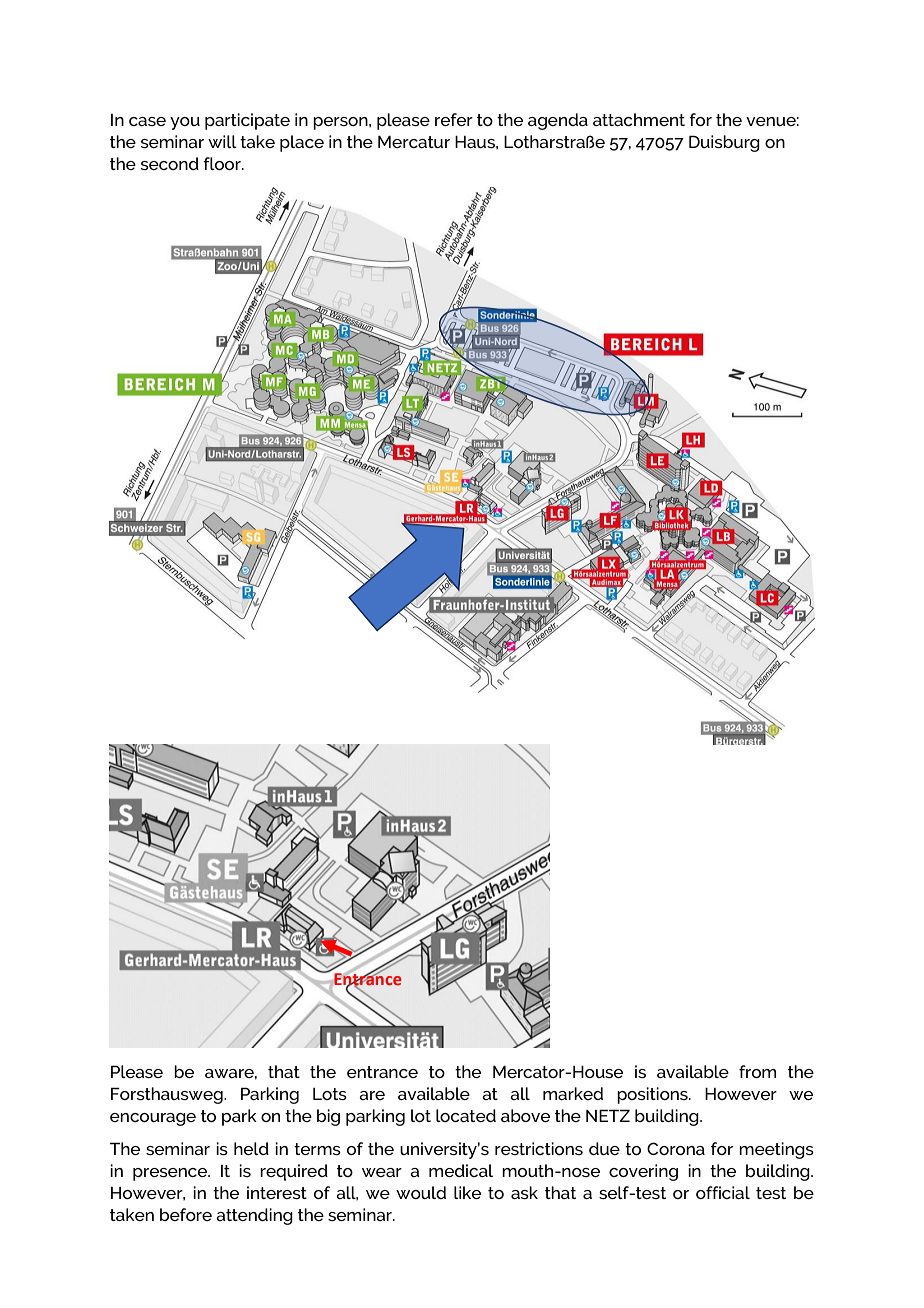 The image size is (924, 1308). Describe the element at coordinates (573, 1093) in the image. I see `marked` at that location.
